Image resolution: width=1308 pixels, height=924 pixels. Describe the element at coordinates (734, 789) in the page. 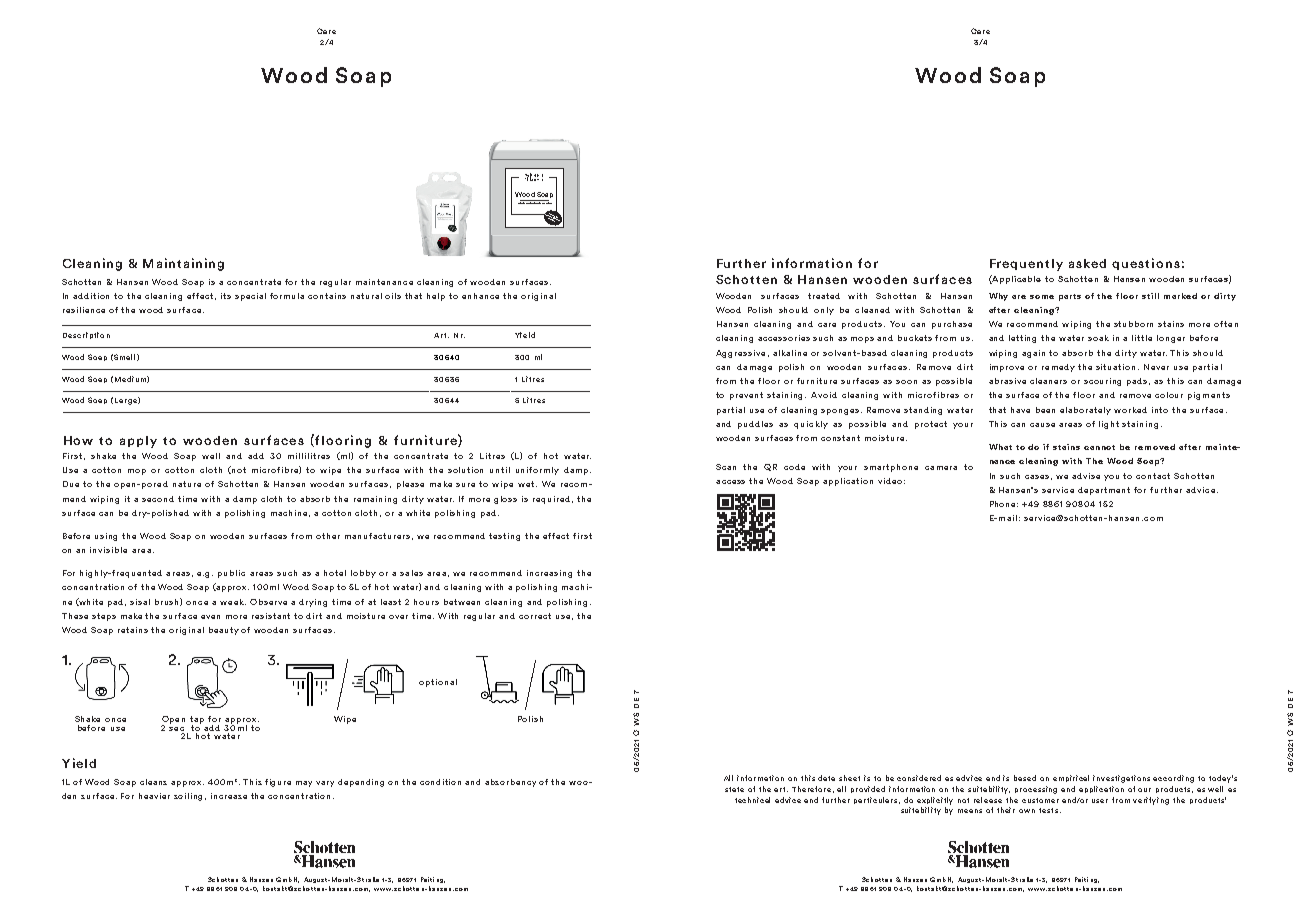

I see `state` at that location.
